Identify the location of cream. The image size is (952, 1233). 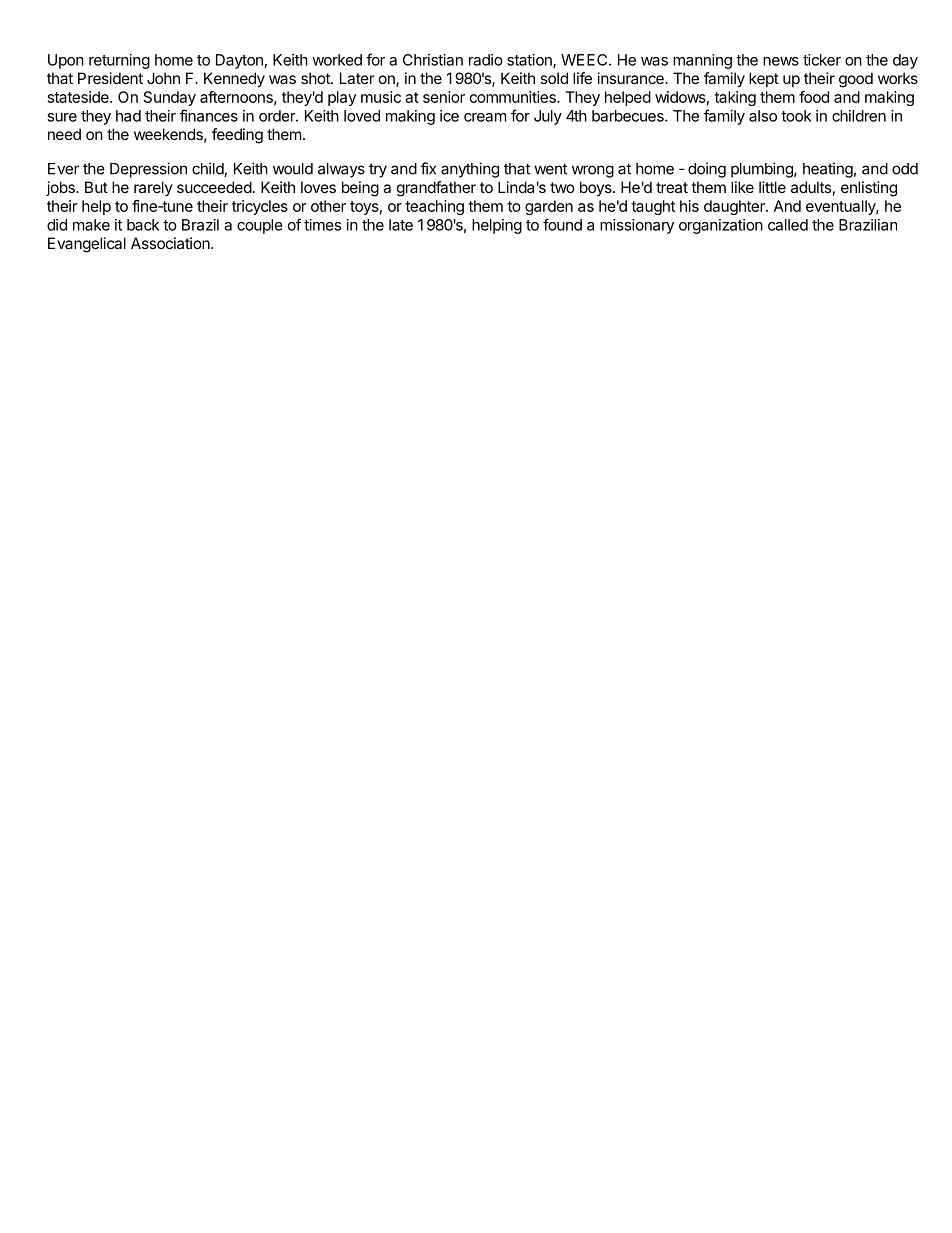
(485, 117).
